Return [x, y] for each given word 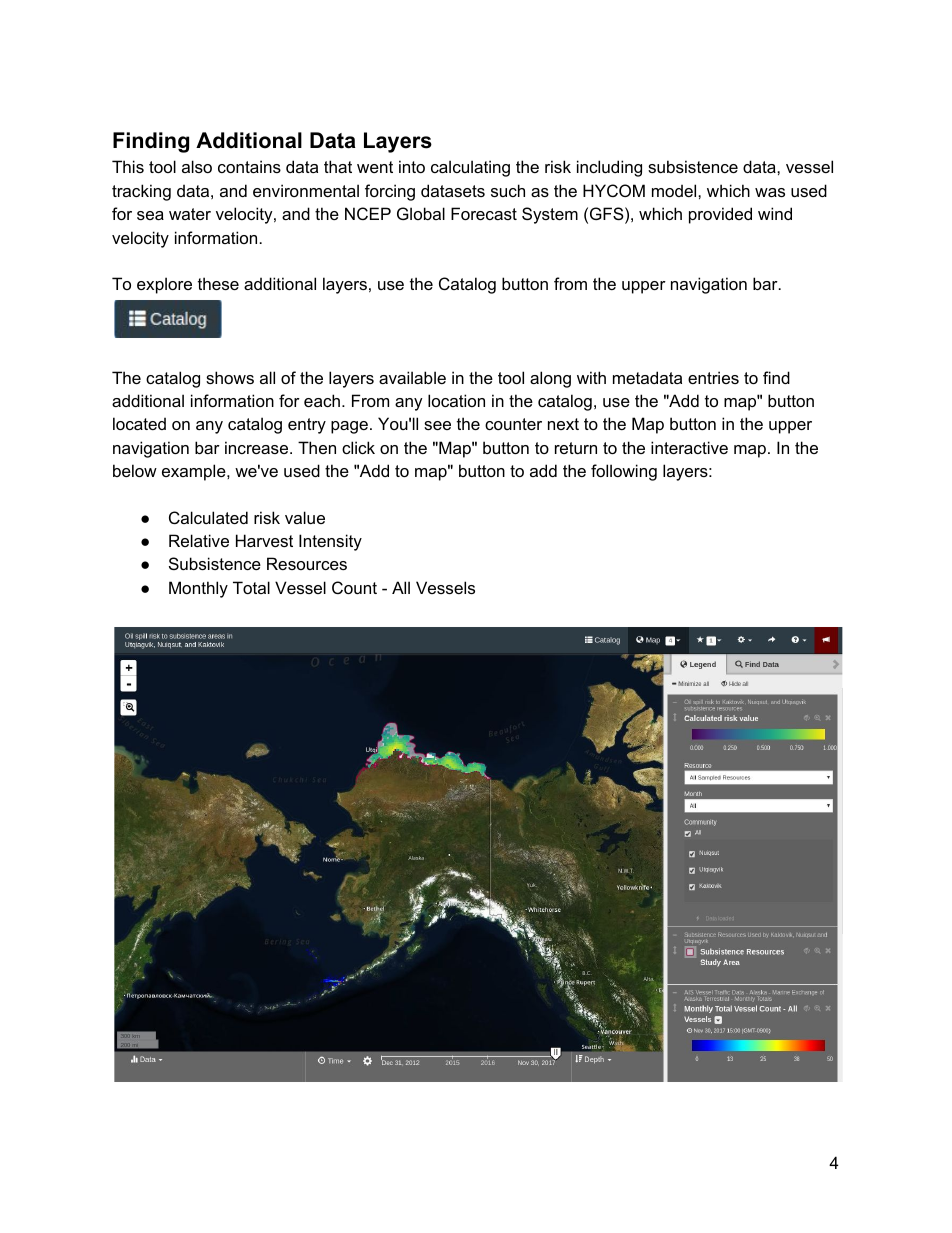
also [197, 166]
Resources [307, 563]
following [624, 472]
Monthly [198, 589]
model [675, 190]
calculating [470, 168]
